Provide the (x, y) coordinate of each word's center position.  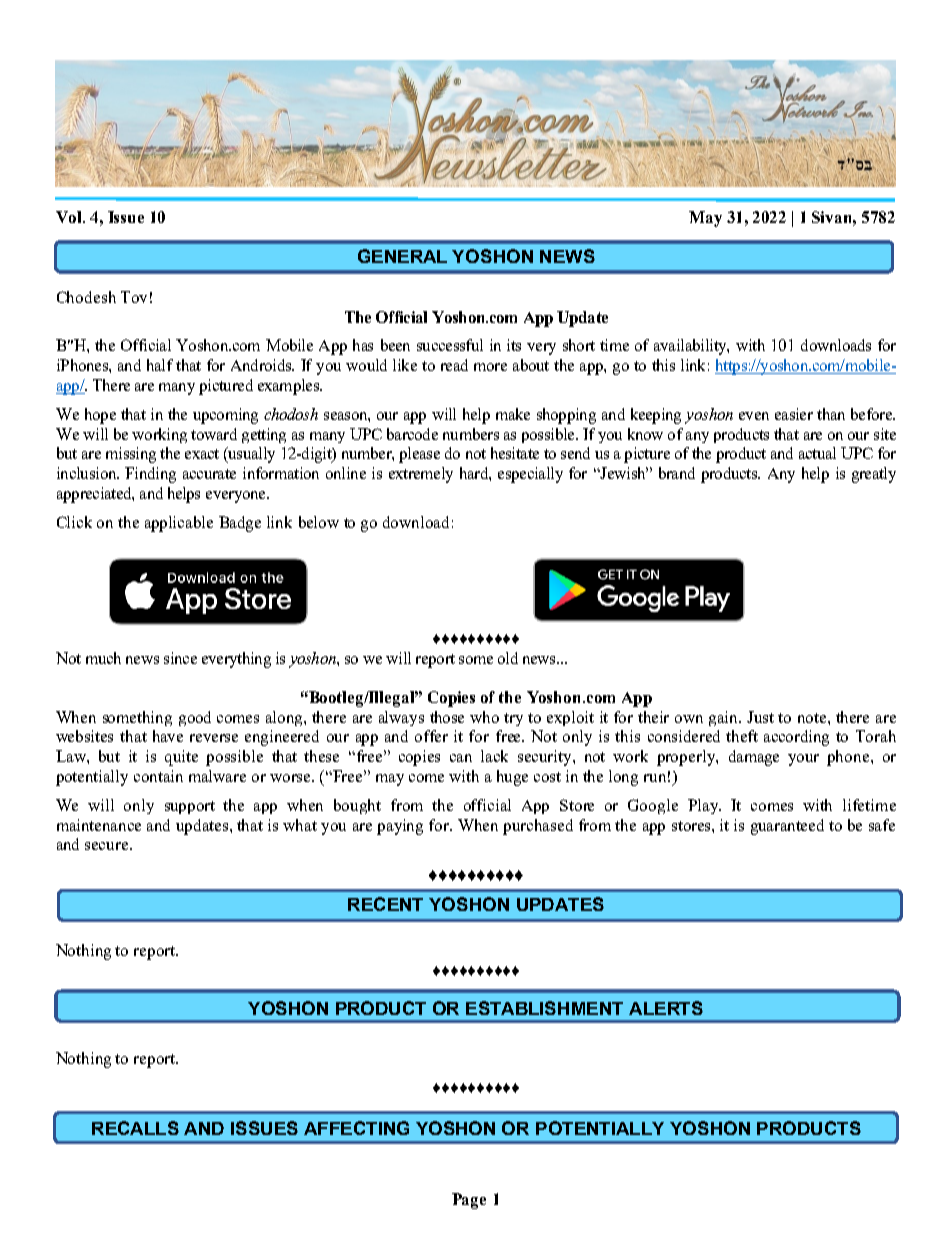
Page (469, 1201)
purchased (538, 827)
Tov (134, 297)
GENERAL (402, 256)
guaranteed (787, 827)
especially (530, 475)
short (579, 345)
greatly (874, 475)
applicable (179, 524)
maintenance (99, 825)
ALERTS (666, 1008)
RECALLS (135, 1128)
